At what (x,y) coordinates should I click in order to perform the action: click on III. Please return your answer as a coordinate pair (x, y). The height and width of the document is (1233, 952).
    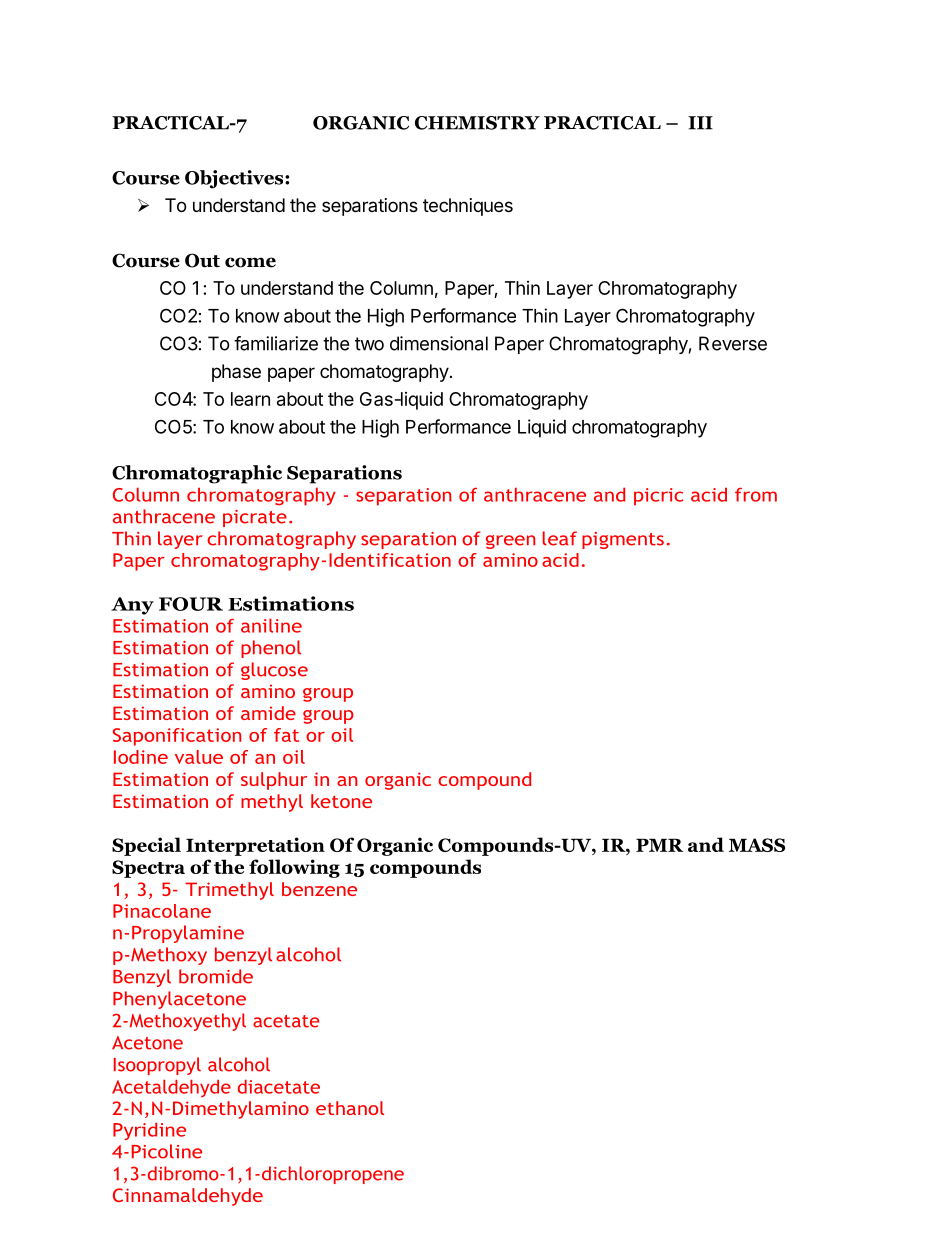
    Looking at the image, I should click on (700, 123).
